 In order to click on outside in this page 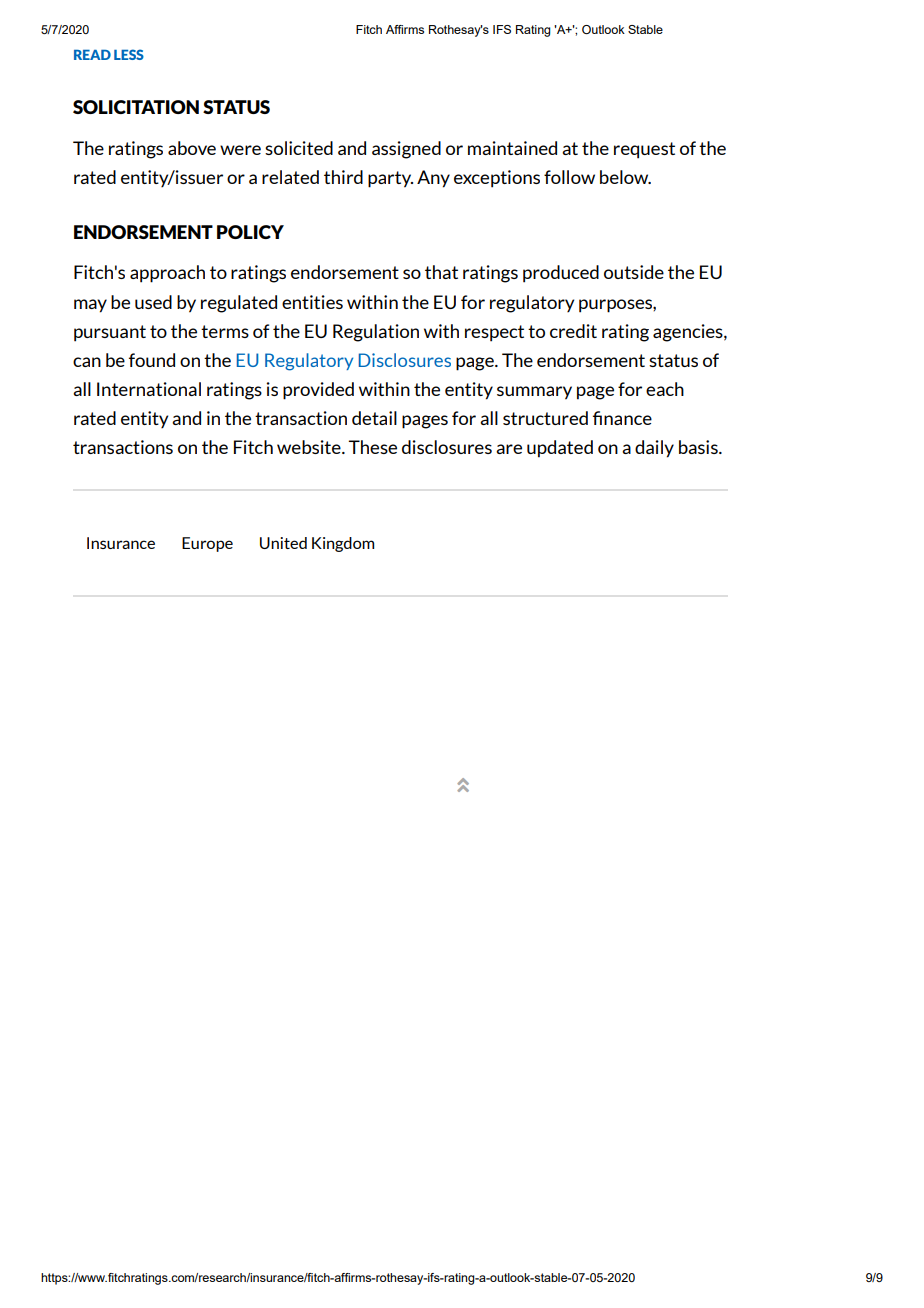, I will do `click(634, 272)`.
